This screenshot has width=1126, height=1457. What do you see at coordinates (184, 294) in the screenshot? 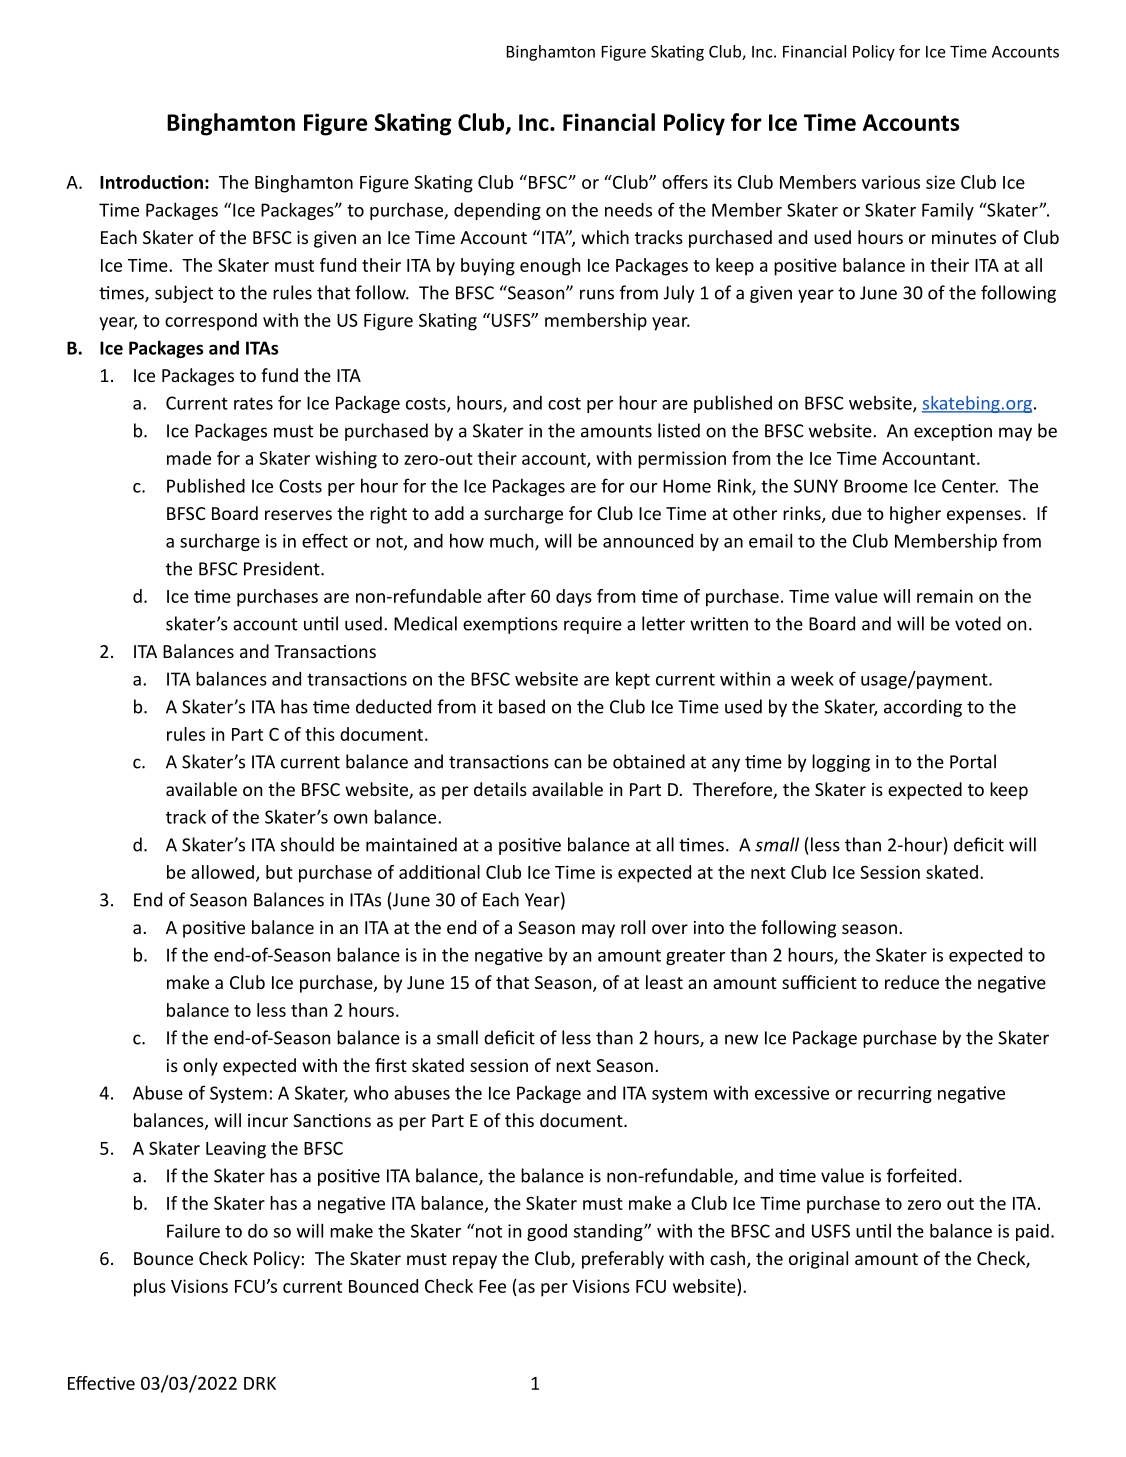
I see `subject` at bounding box center [184, 294].
